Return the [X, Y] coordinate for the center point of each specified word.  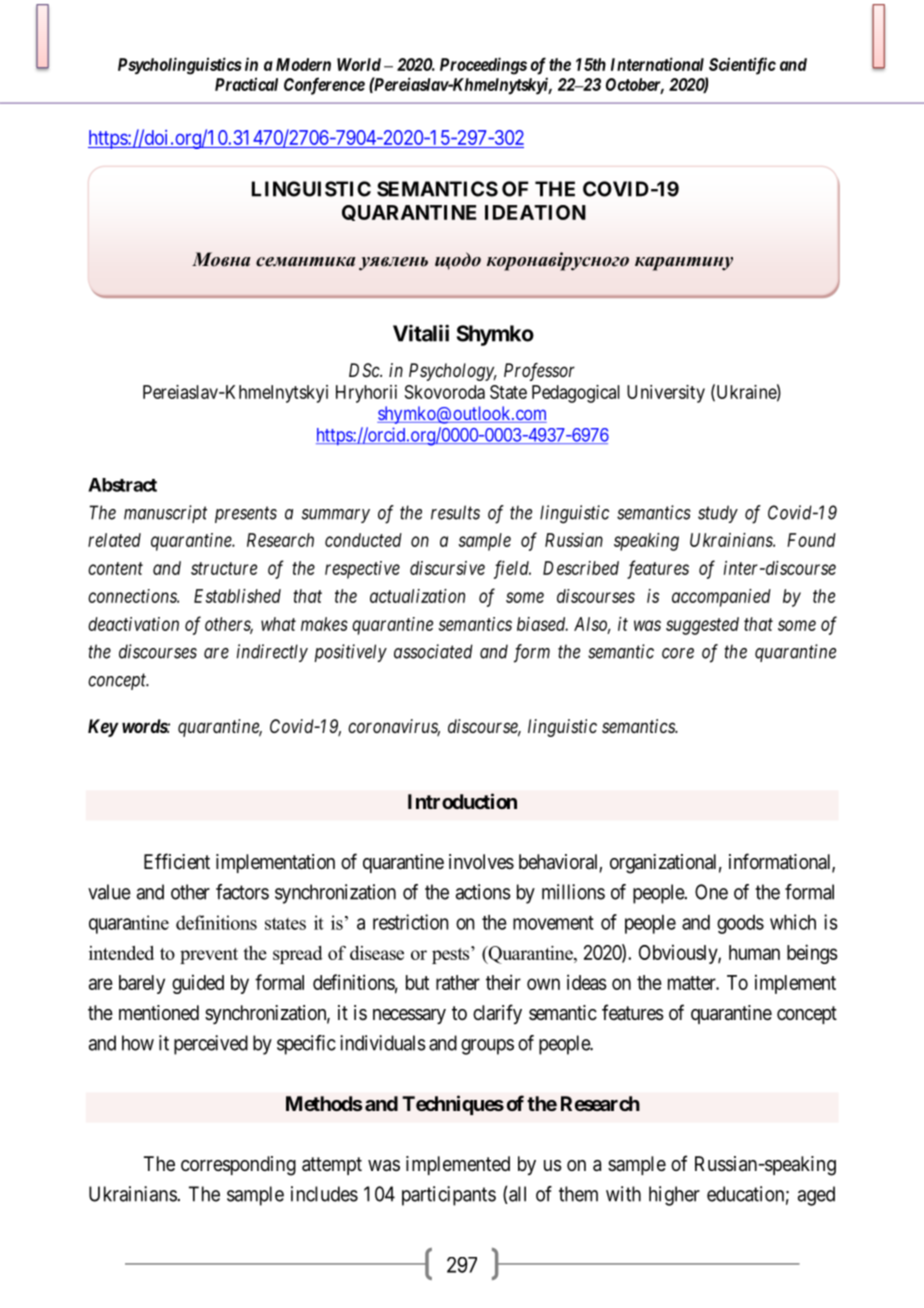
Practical [246, 84]
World [359, 64]
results [455, 512]
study [718, 514]
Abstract [122, 485]
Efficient [177, 861]
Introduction [462, 801]
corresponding [238, 1166]
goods [740, 924]
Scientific [742, 66]
